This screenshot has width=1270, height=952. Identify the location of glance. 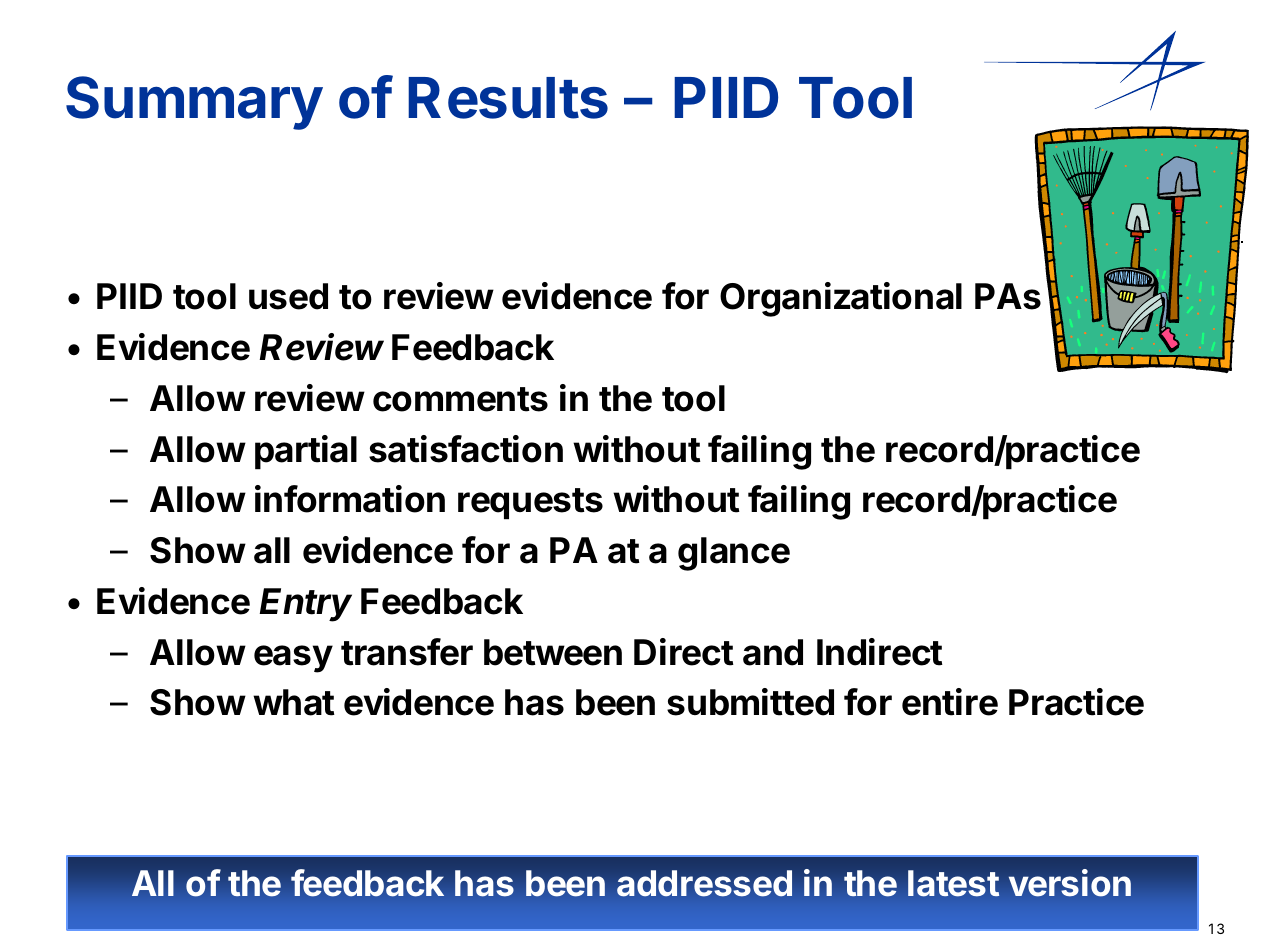
(734, 554).
